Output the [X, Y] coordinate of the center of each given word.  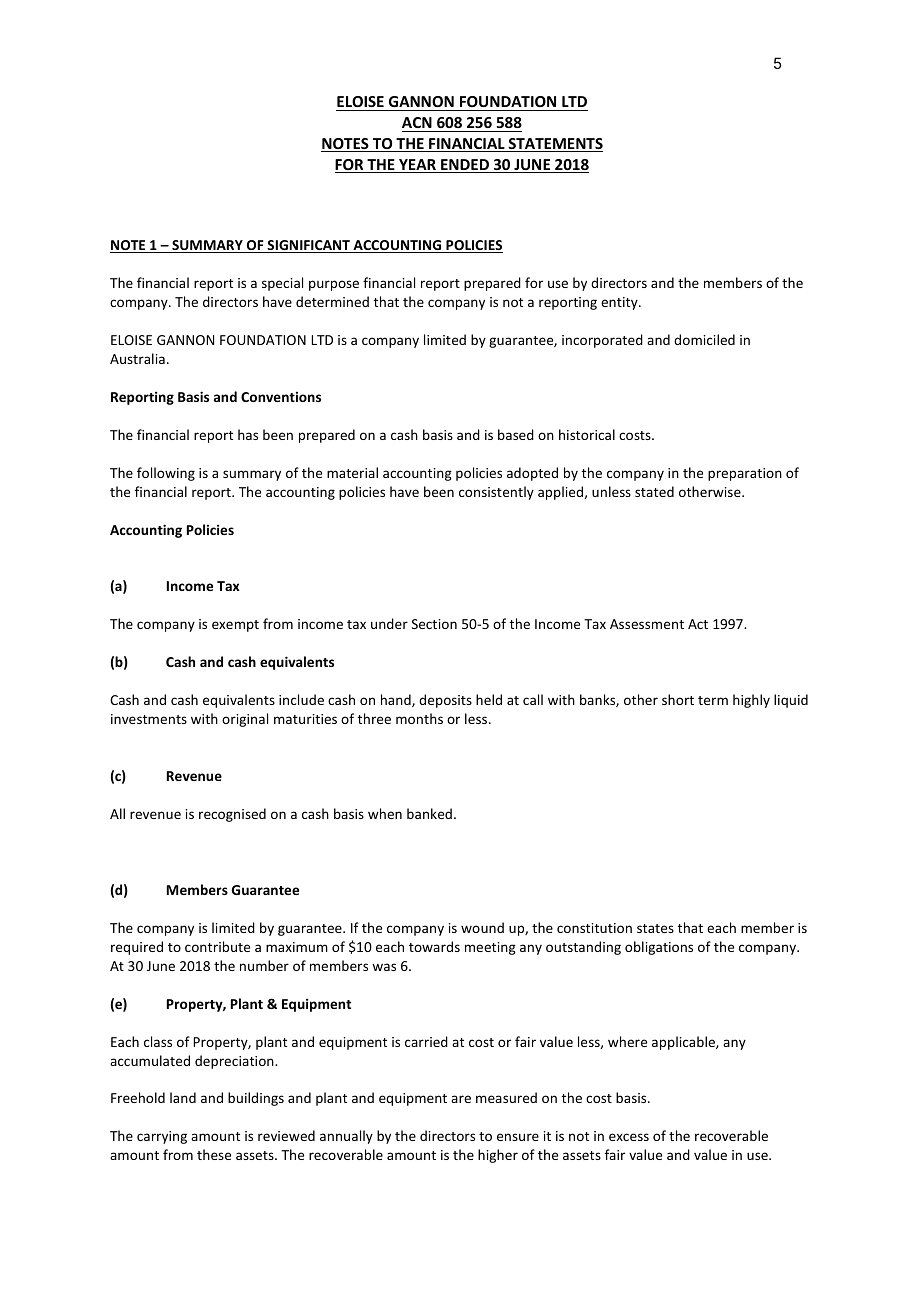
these [214, 1154]
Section [434, 624]
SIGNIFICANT [308, 246]
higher [498, 1156]
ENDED [465, 166]
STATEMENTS [554, 145]
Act [698, 624]
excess [629, 1137]
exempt [235, 626]
